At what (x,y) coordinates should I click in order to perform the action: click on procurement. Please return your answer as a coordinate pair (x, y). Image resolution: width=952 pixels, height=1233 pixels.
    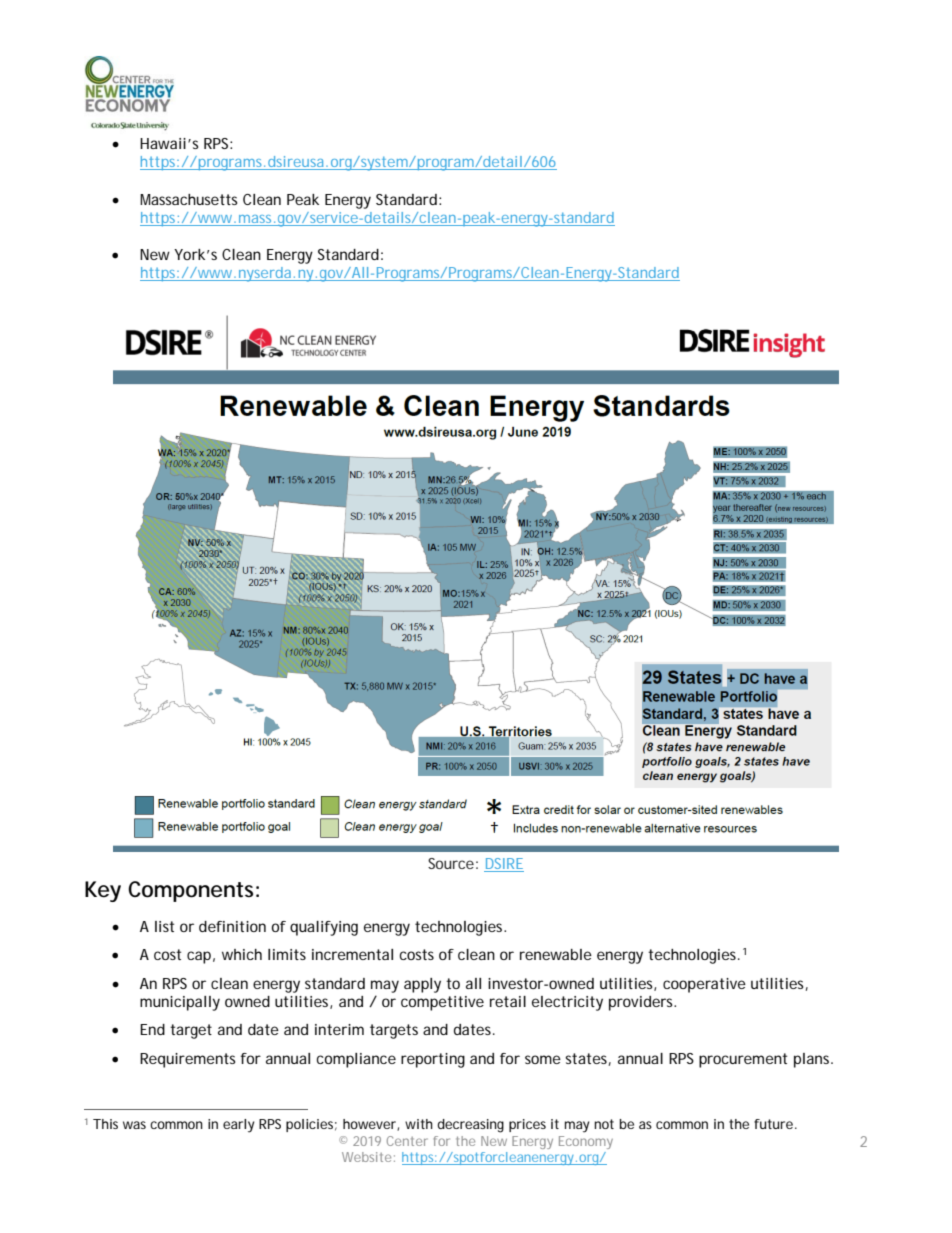
    Looking at the image, I should click on (743, 1060).
